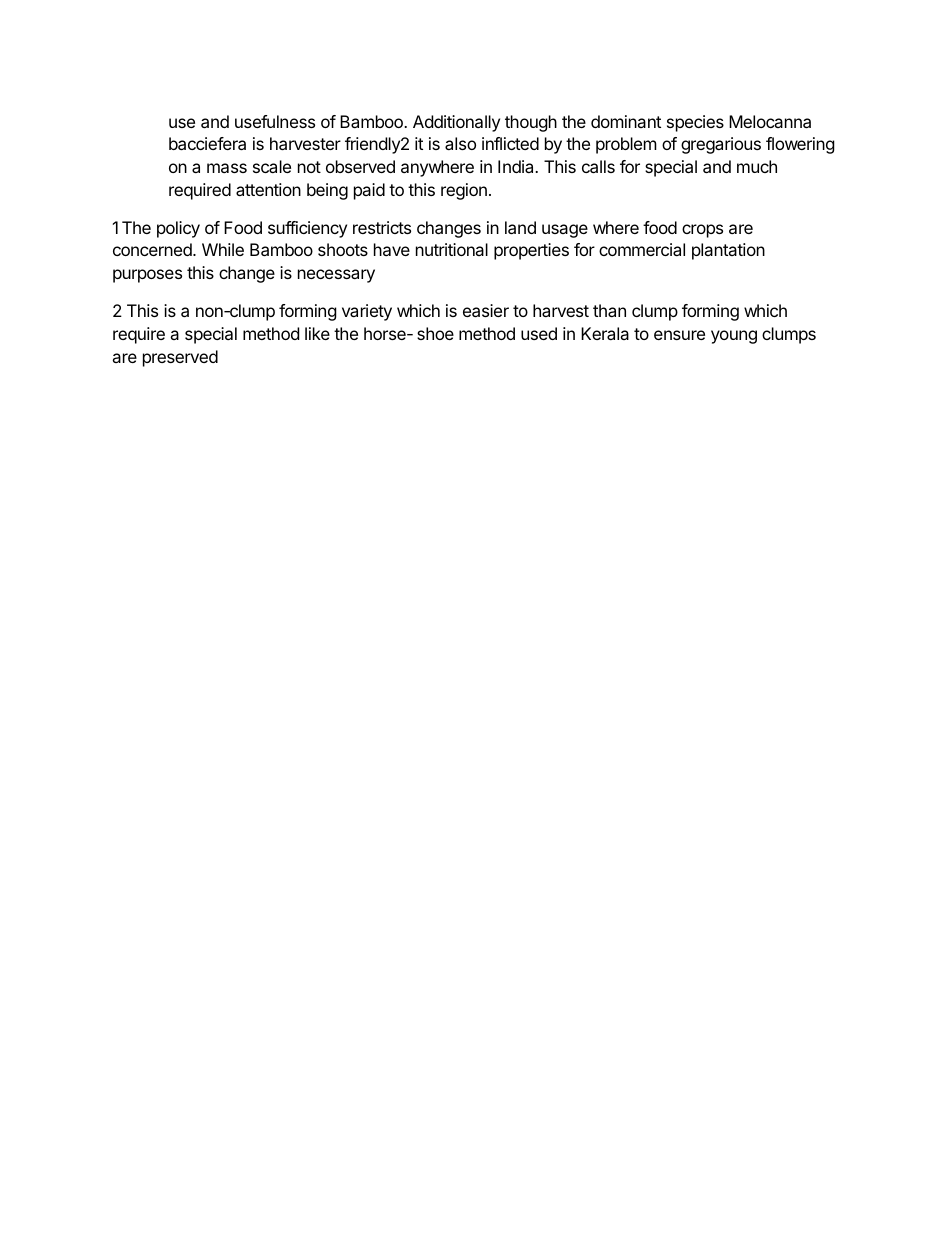 The width and height of the document is (952, 1233). What do you see at coordinates (180, 358) in the document?
I see `preserved` at bounding box center [180, 358].
